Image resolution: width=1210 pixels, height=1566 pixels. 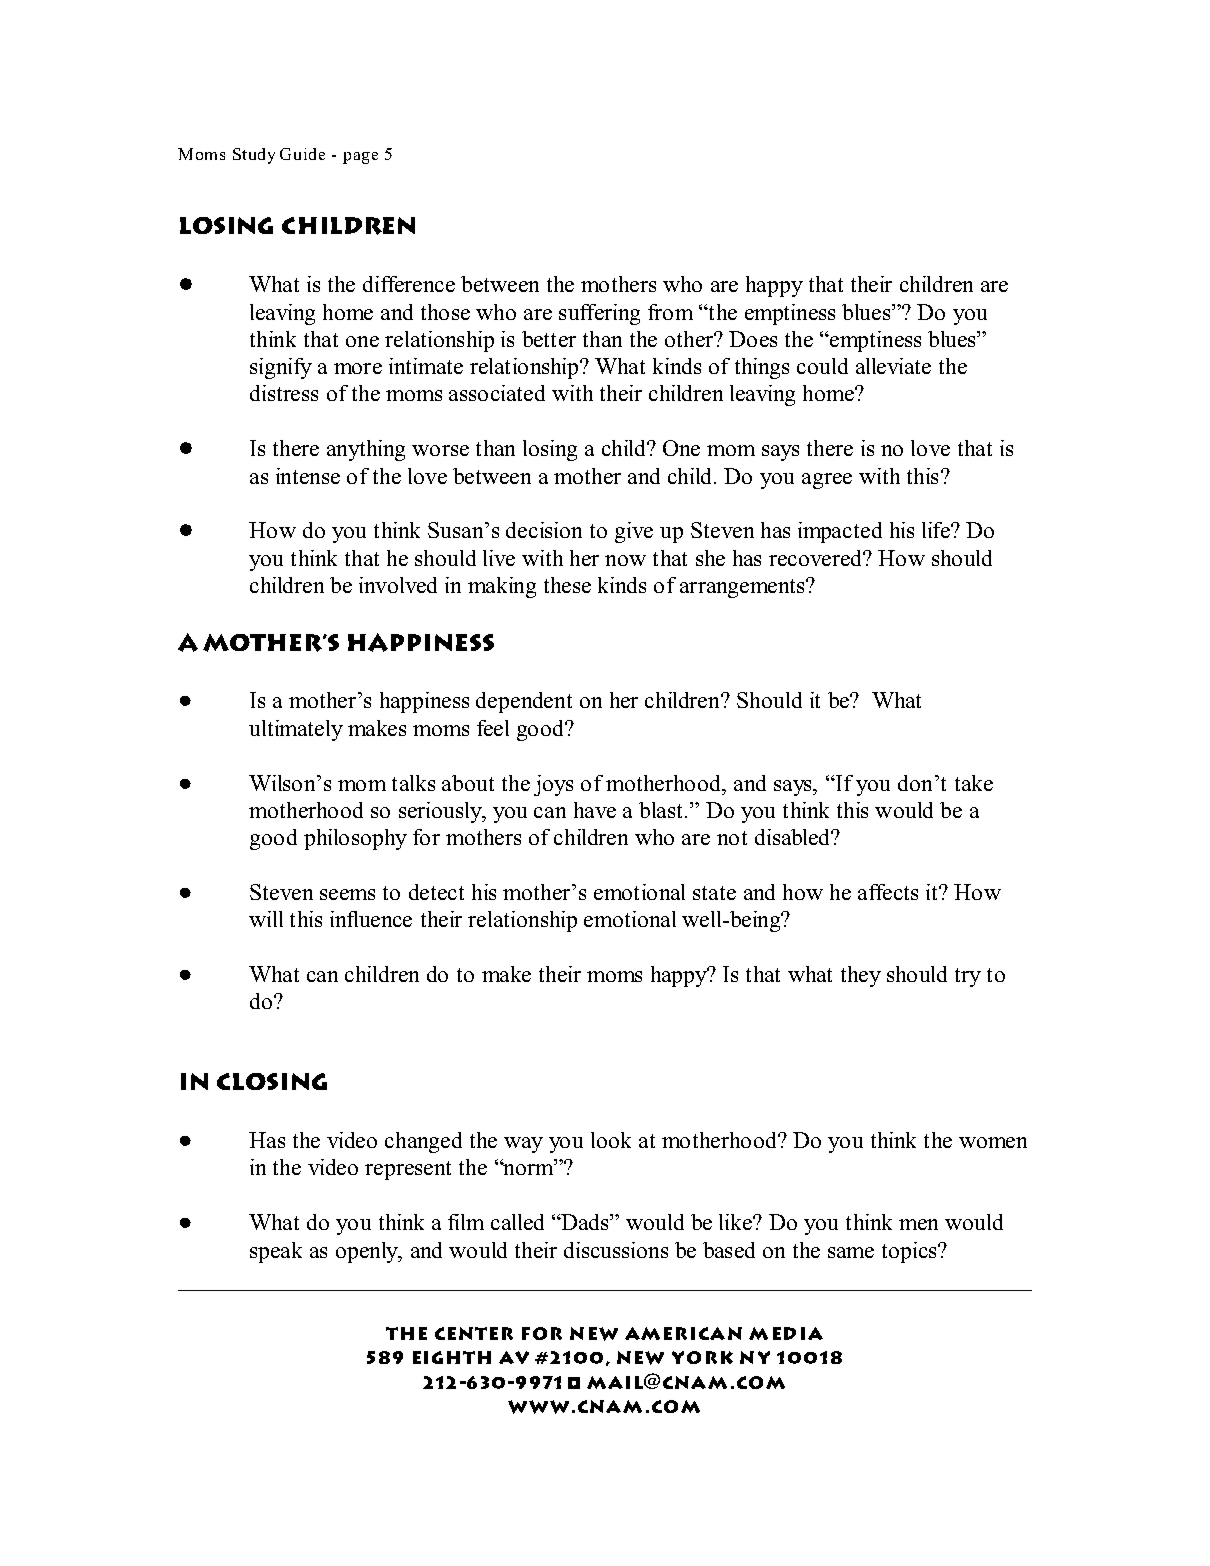 What do you see at coordinates (368, 1252) in the screenshot?
I see `openly` at bounding box center [368, 1252].
